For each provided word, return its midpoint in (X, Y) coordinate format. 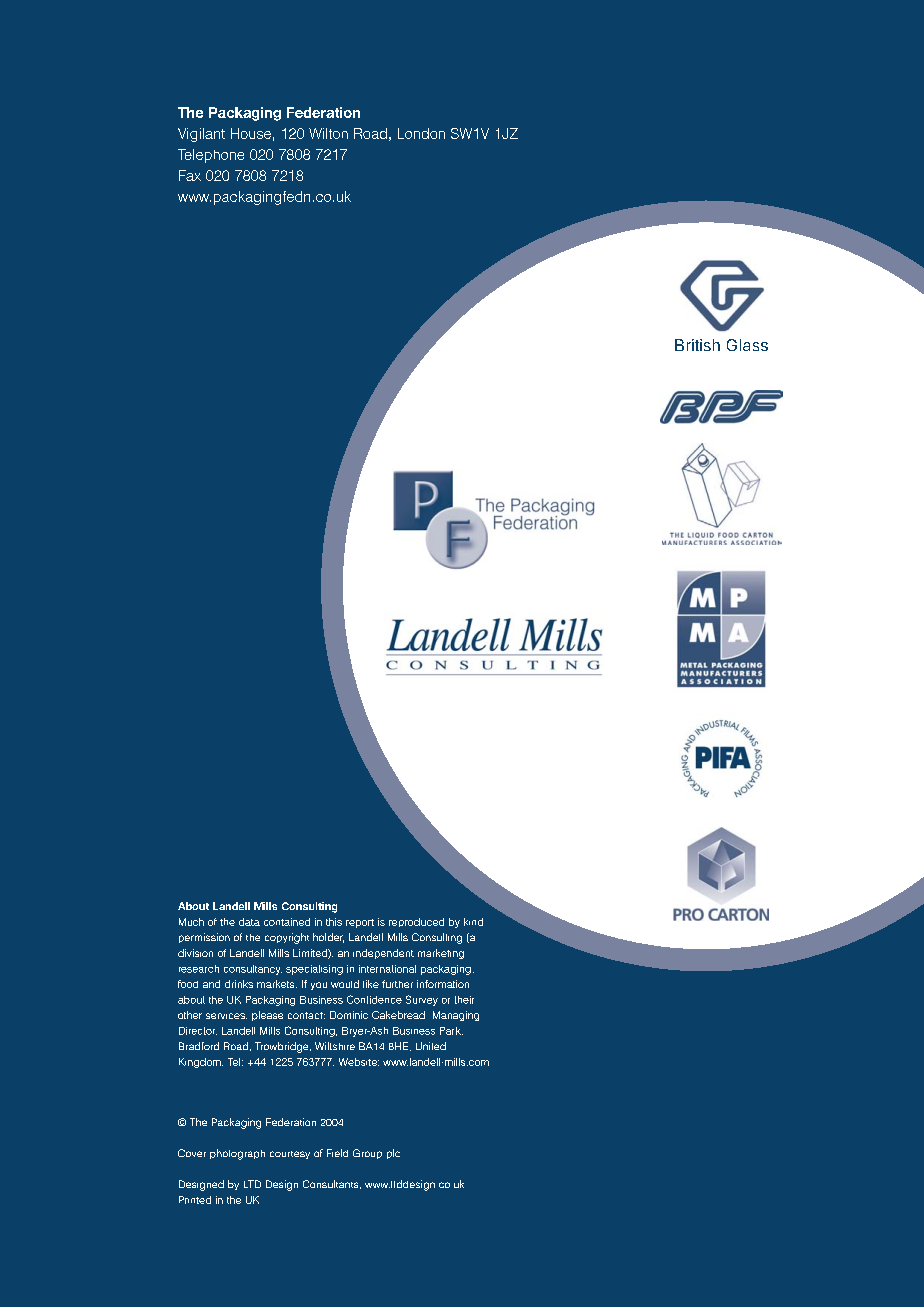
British (697, 345)
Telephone (211, 156)
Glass (747, 345)
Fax (190, 175)
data (249, 922)
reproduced (416, 922)
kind (473, 922)
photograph (237, 1154)
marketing (441, 954)
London (421, 133)
